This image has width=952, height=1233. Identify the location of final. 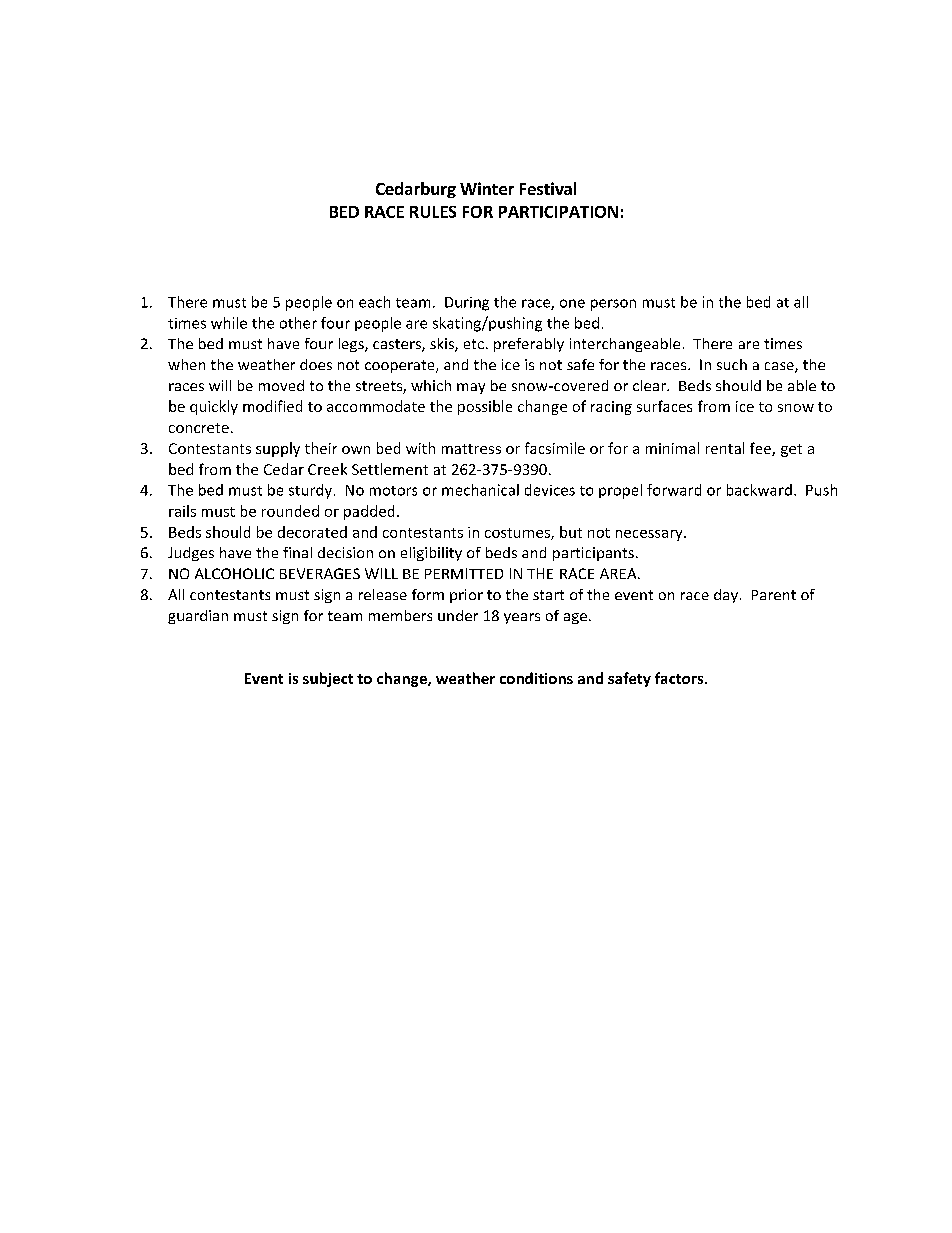
(297, 552).
